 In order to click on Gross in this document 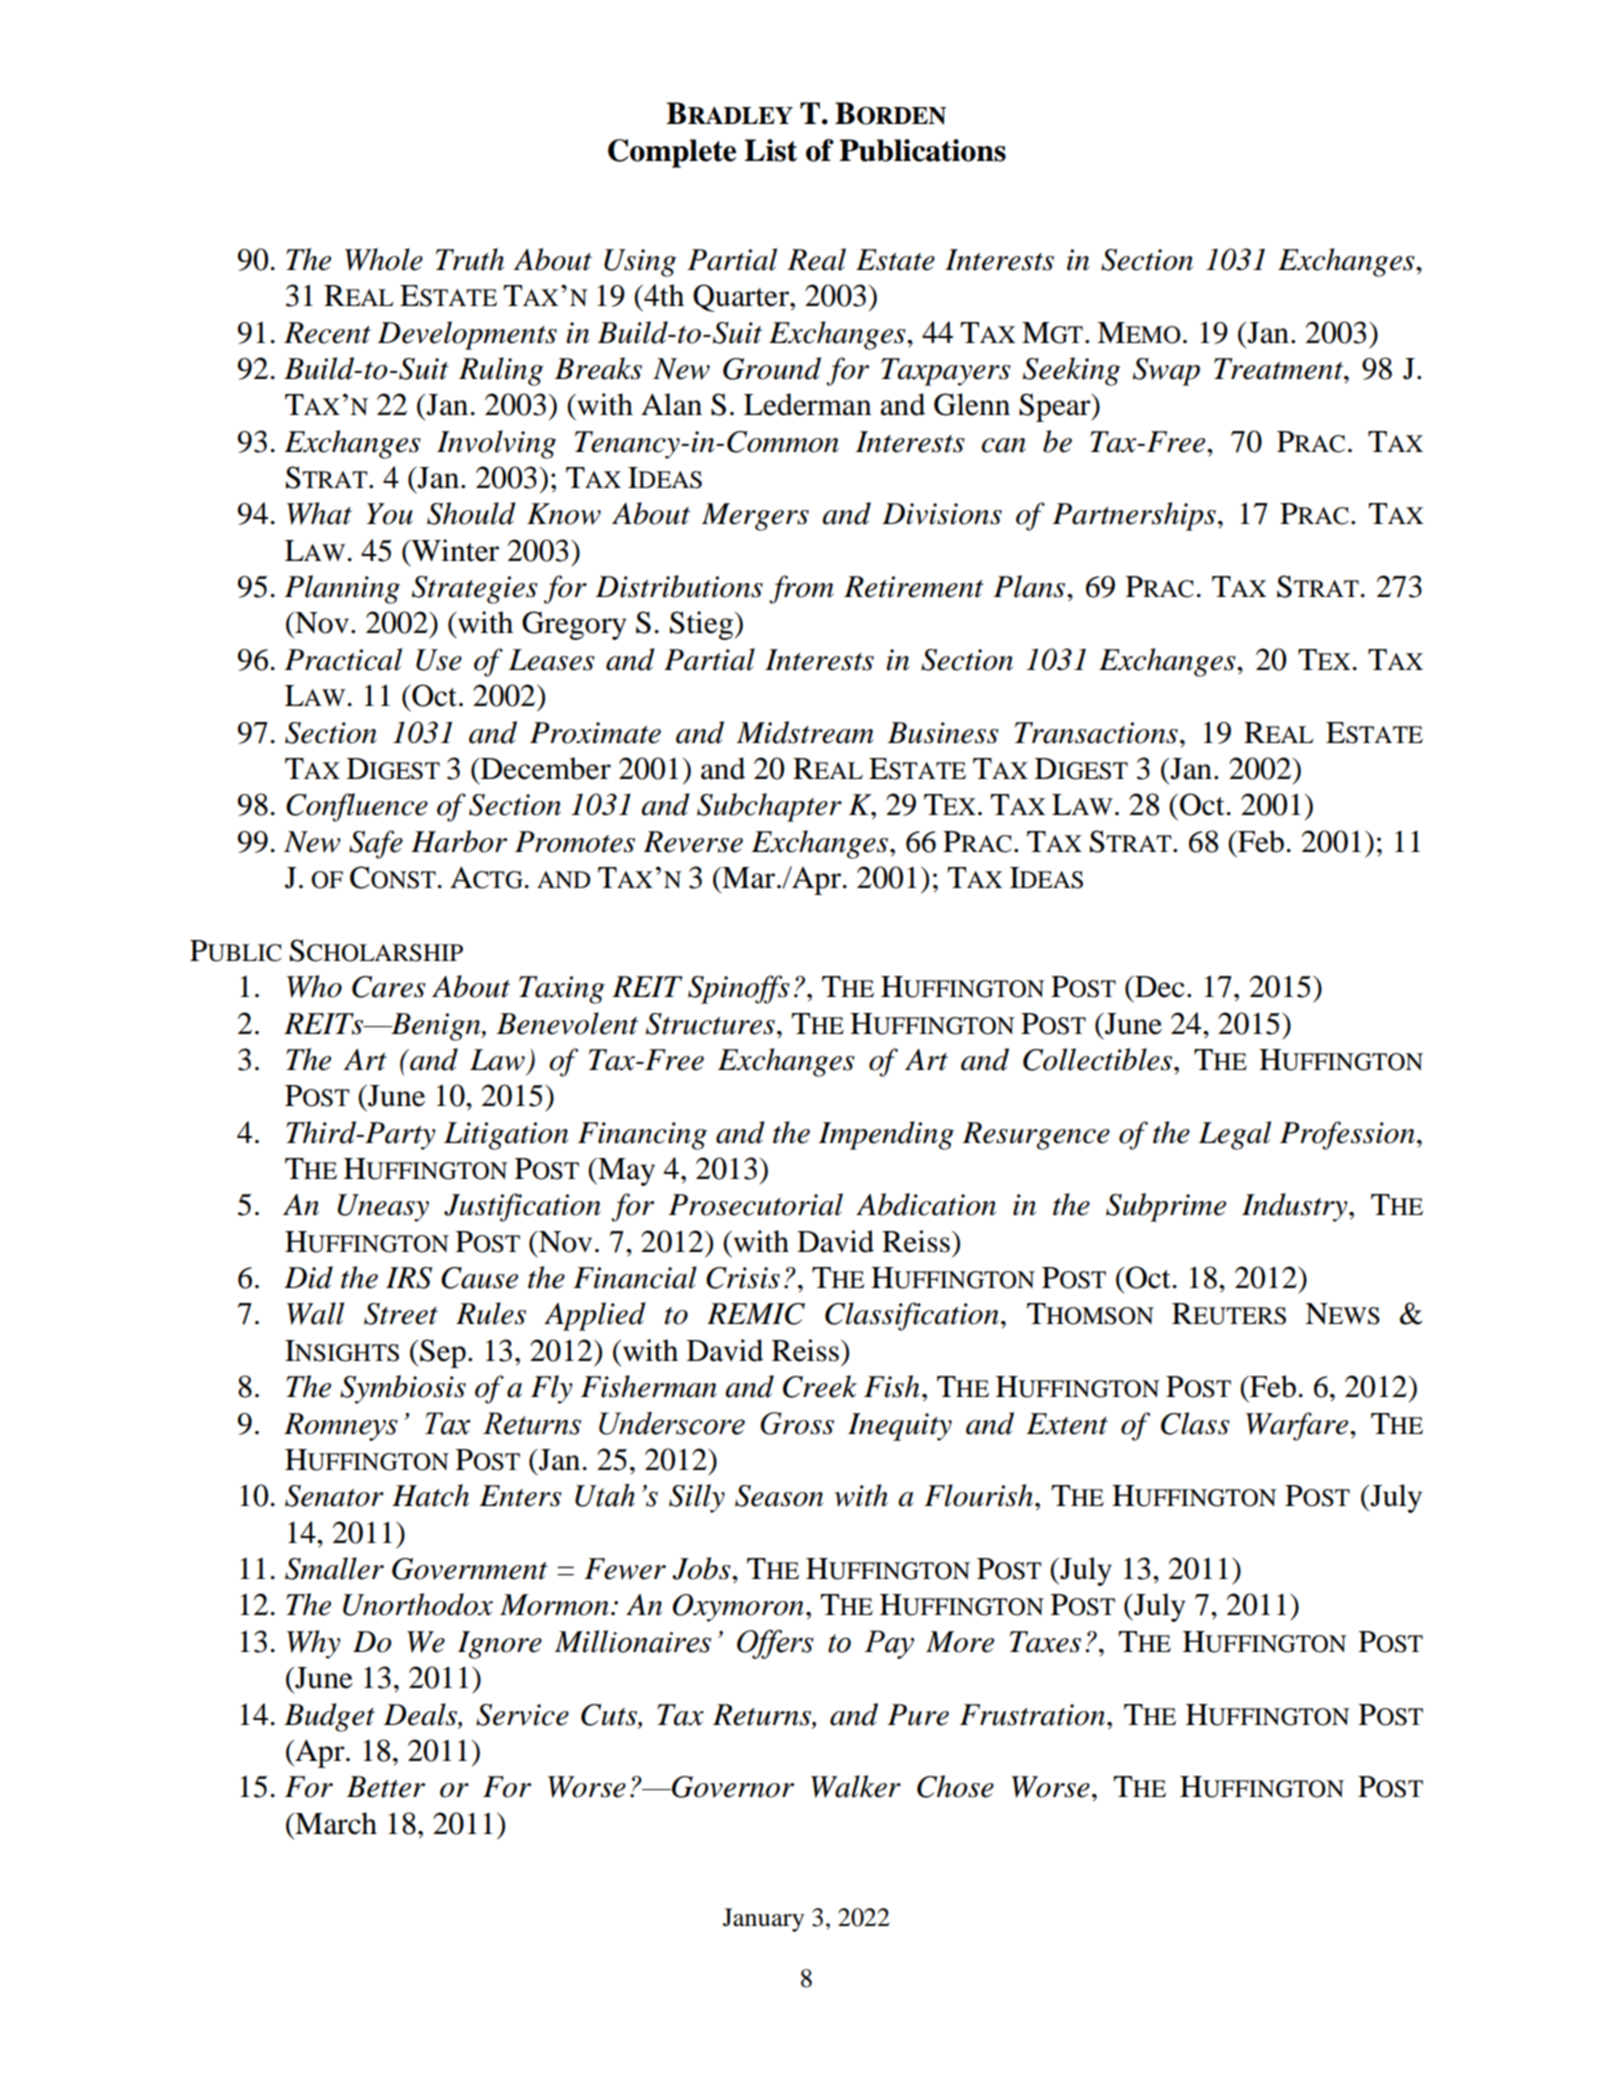, I will do `click(797, 1423)`.
